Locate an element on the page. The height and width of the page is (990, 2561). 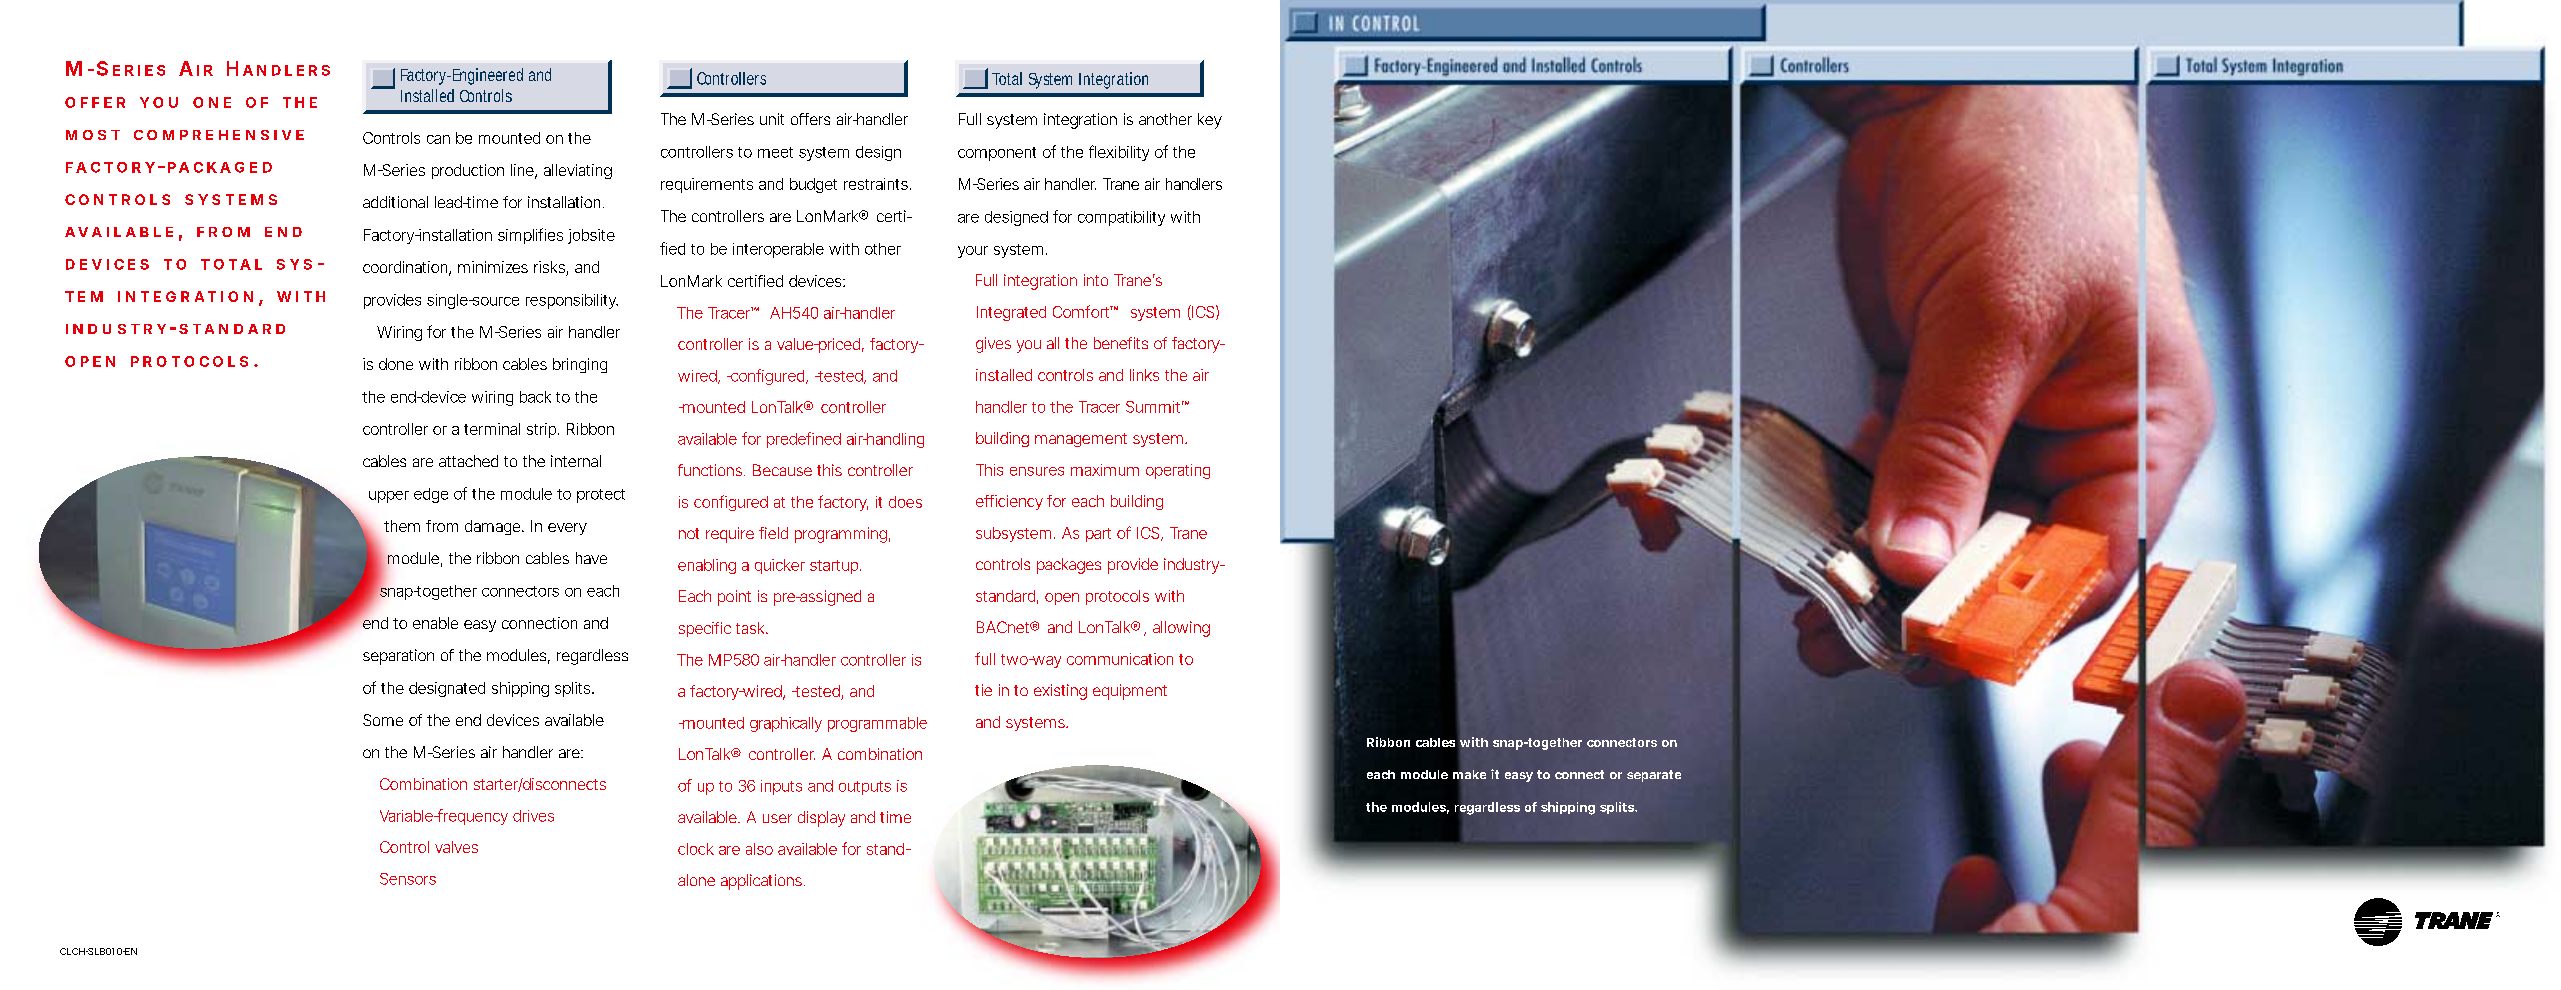
key is located at coordinates (1210, 121).
